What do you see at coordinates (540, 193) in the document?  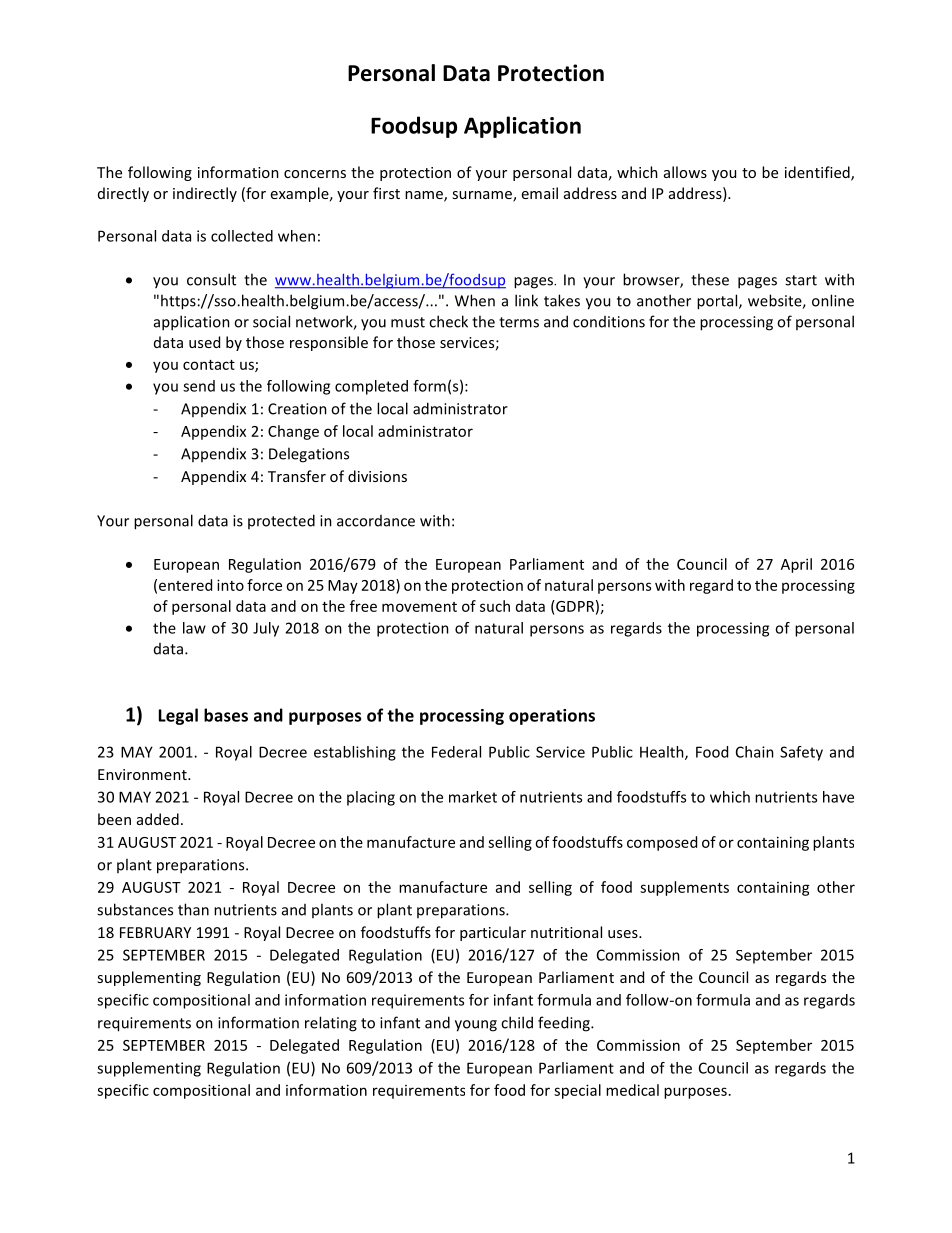 I see `email` at bounding box center [540, 193].
